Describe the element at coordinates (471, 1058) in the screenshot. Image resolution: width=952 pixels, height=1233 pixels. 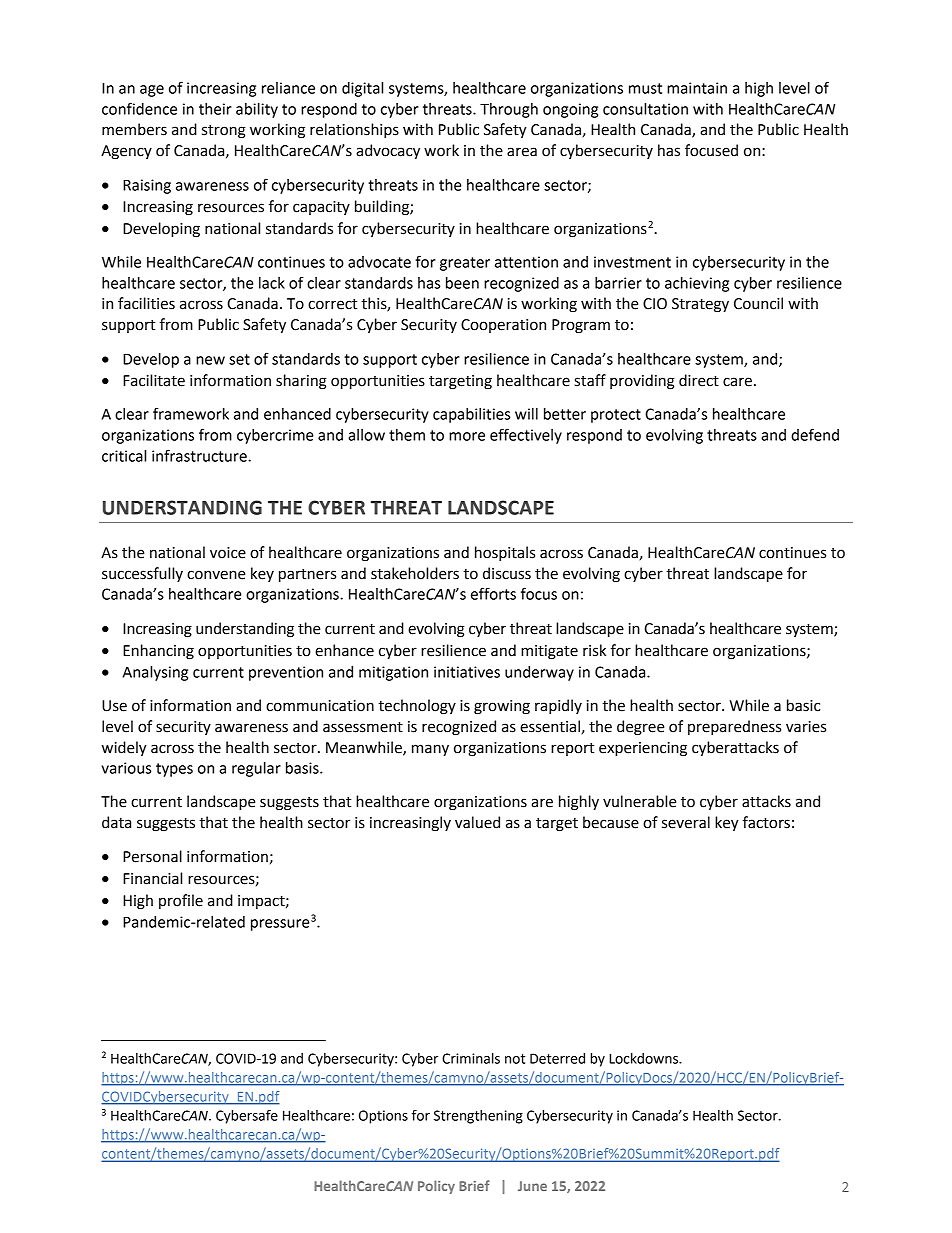
I see `Criminals` at that location.
